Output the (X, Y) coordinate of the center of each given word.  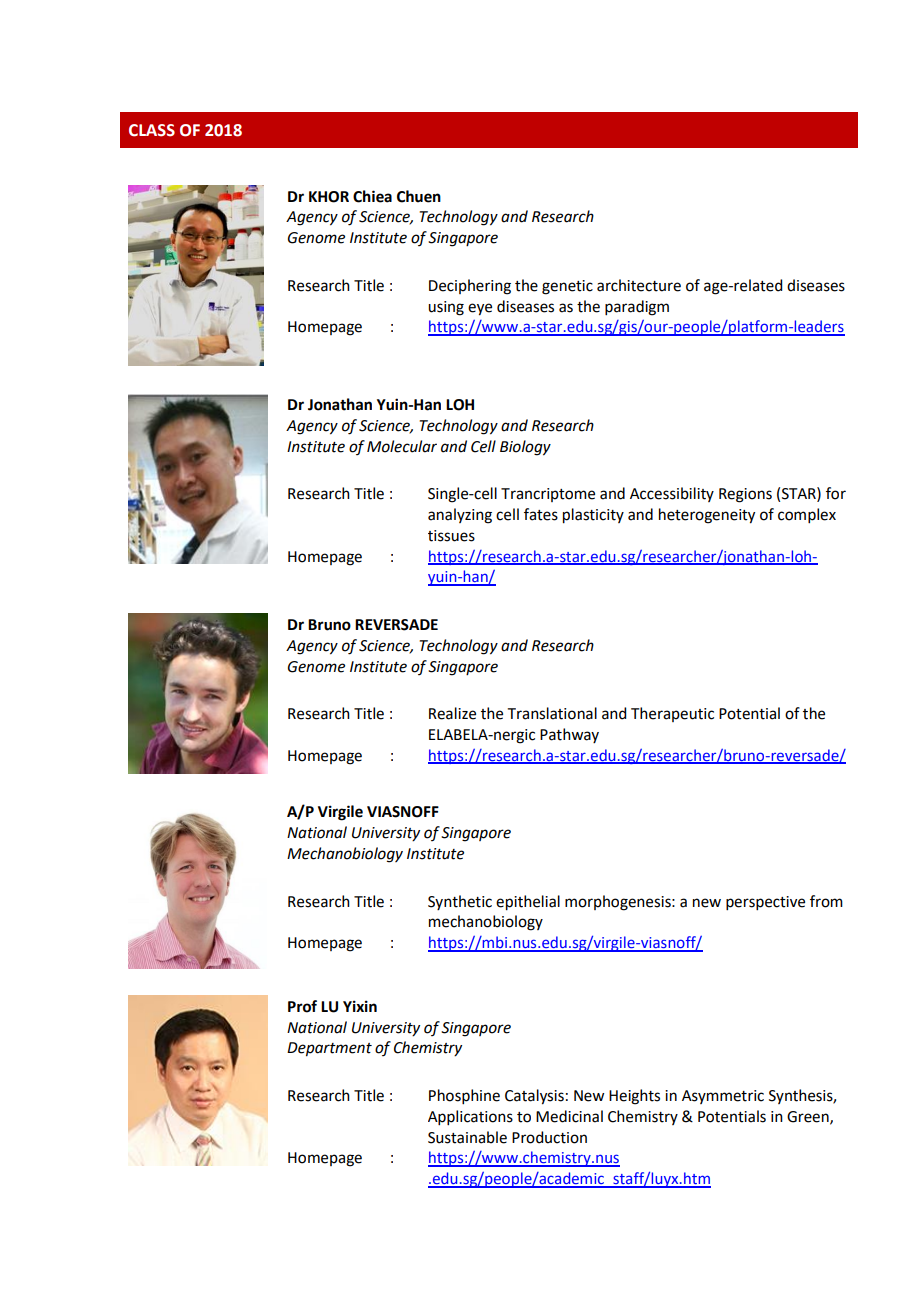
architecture (639, 285)
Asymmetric (723, 1097)
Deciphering (470, 287)
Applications (470, 1117)
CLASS (152, 130)
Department (329, 1049)
